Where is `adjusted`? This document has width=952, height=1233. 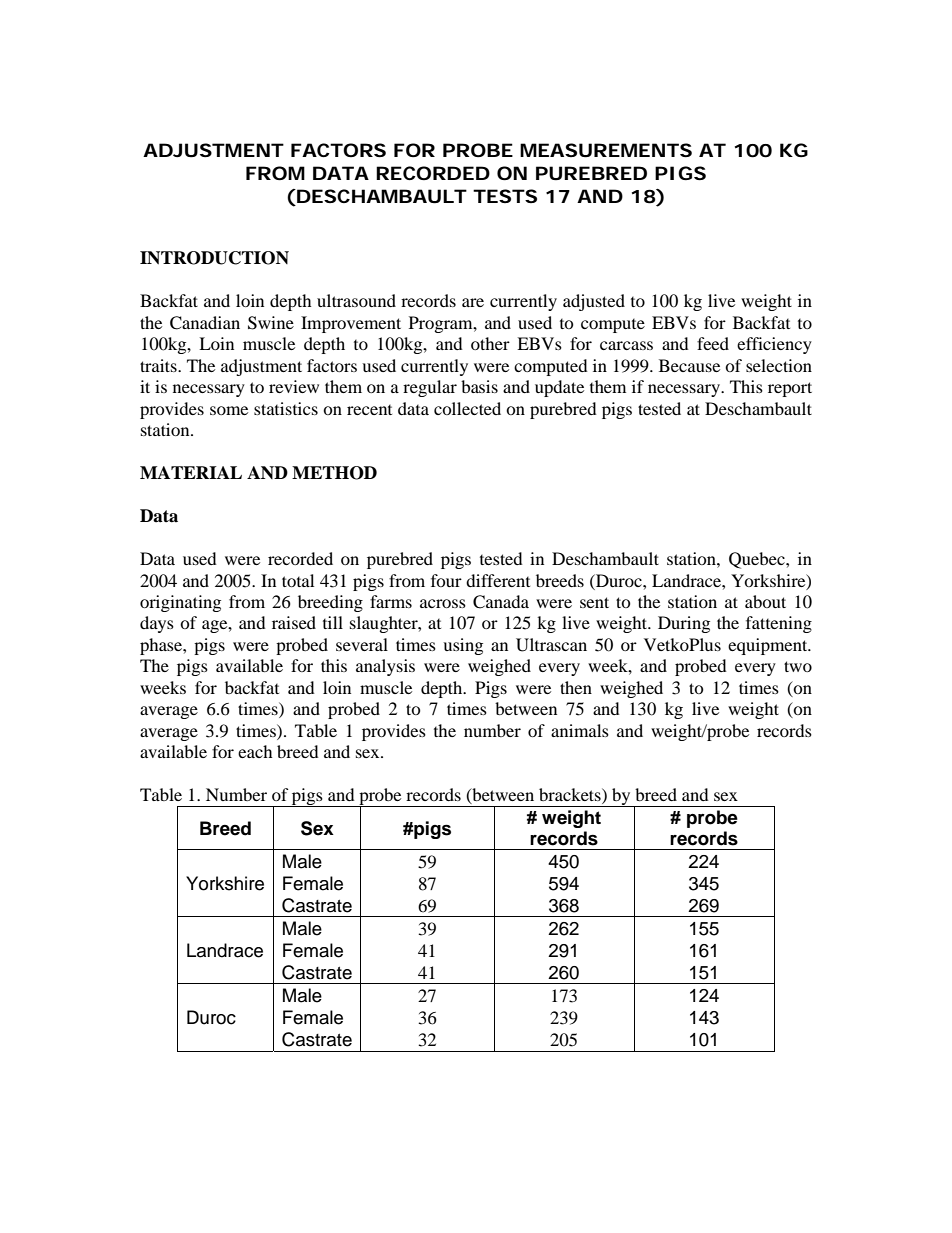 adjusted is located at coordinates (594, 302).
